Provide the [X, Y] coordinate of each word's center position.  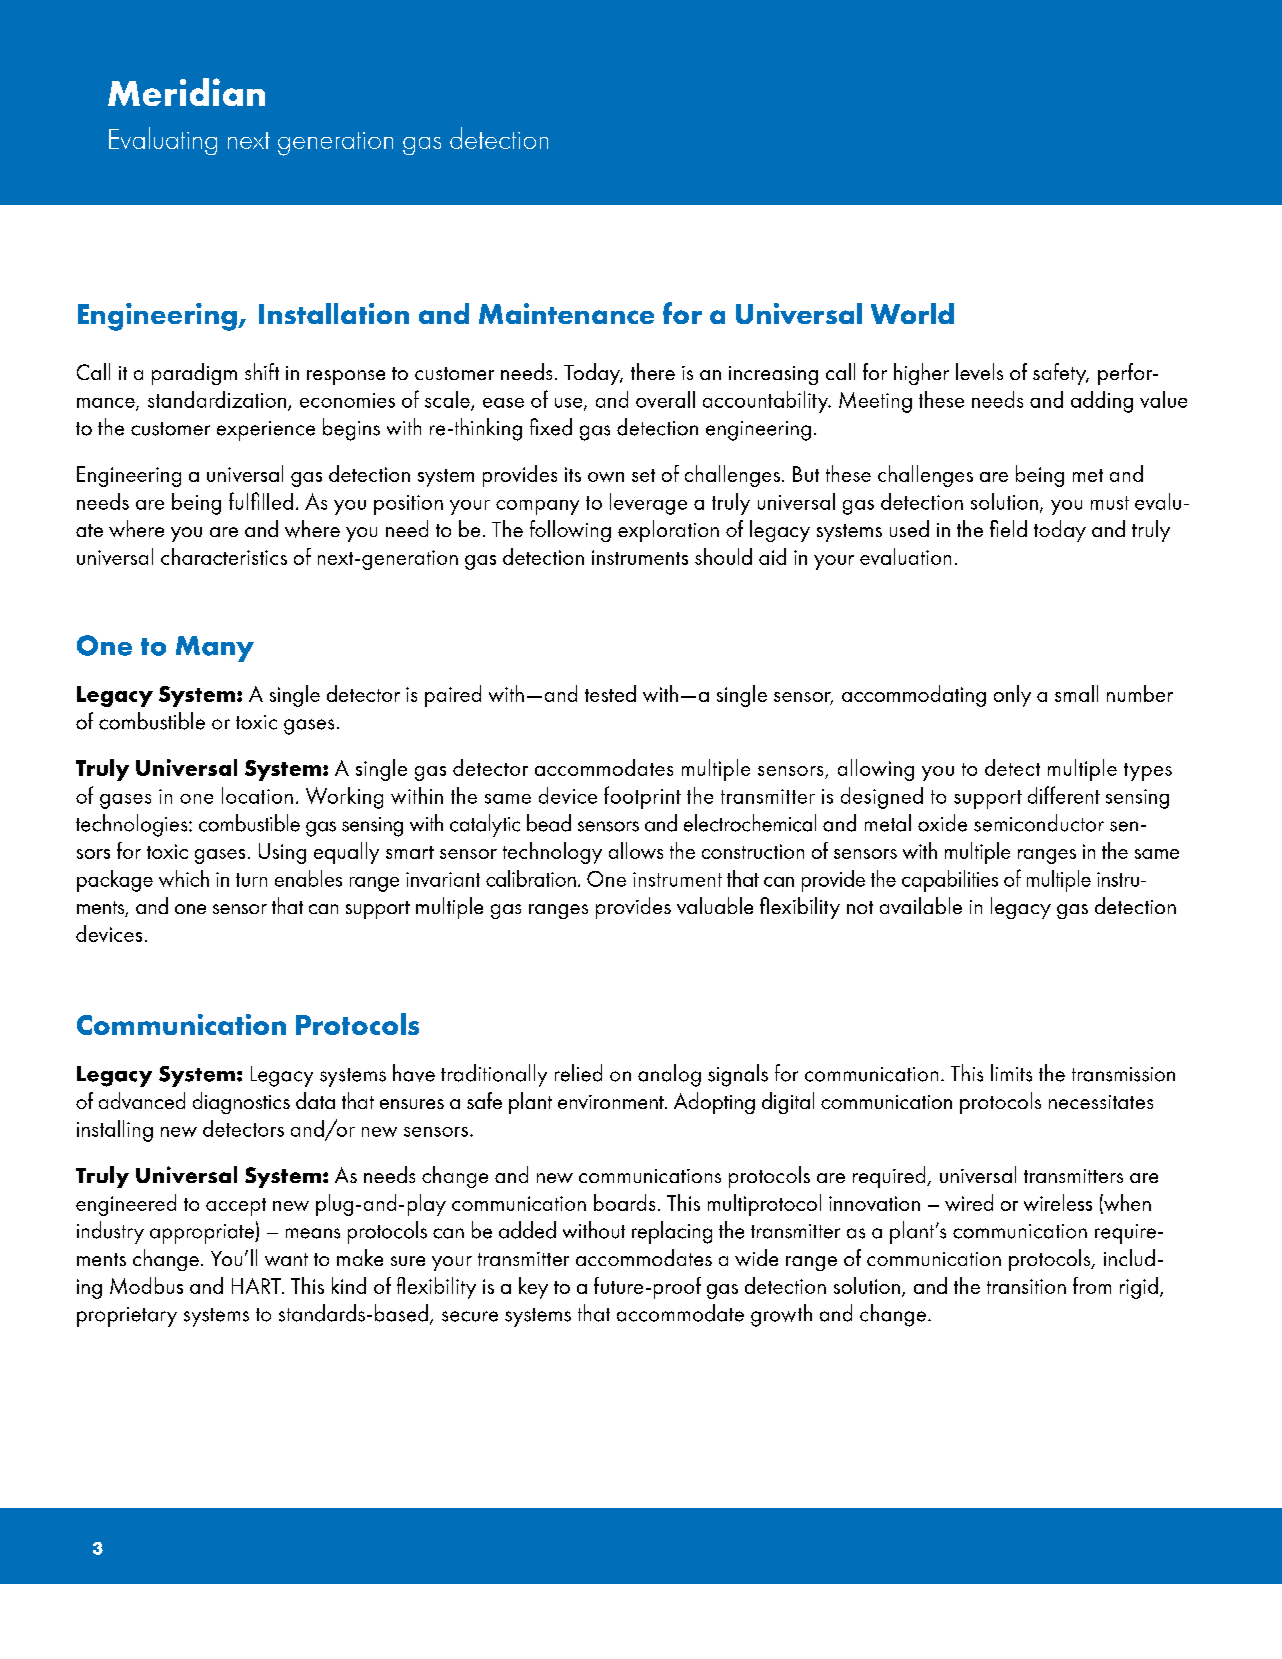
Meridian [186, 92]
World [912, 313]
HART [257, 1286]
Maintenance [566, 313]
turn [251, 880]
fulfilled [261, 501]
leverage [648, 504]
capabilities [950, 881]
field [1008, 528]
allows [636, 850]
